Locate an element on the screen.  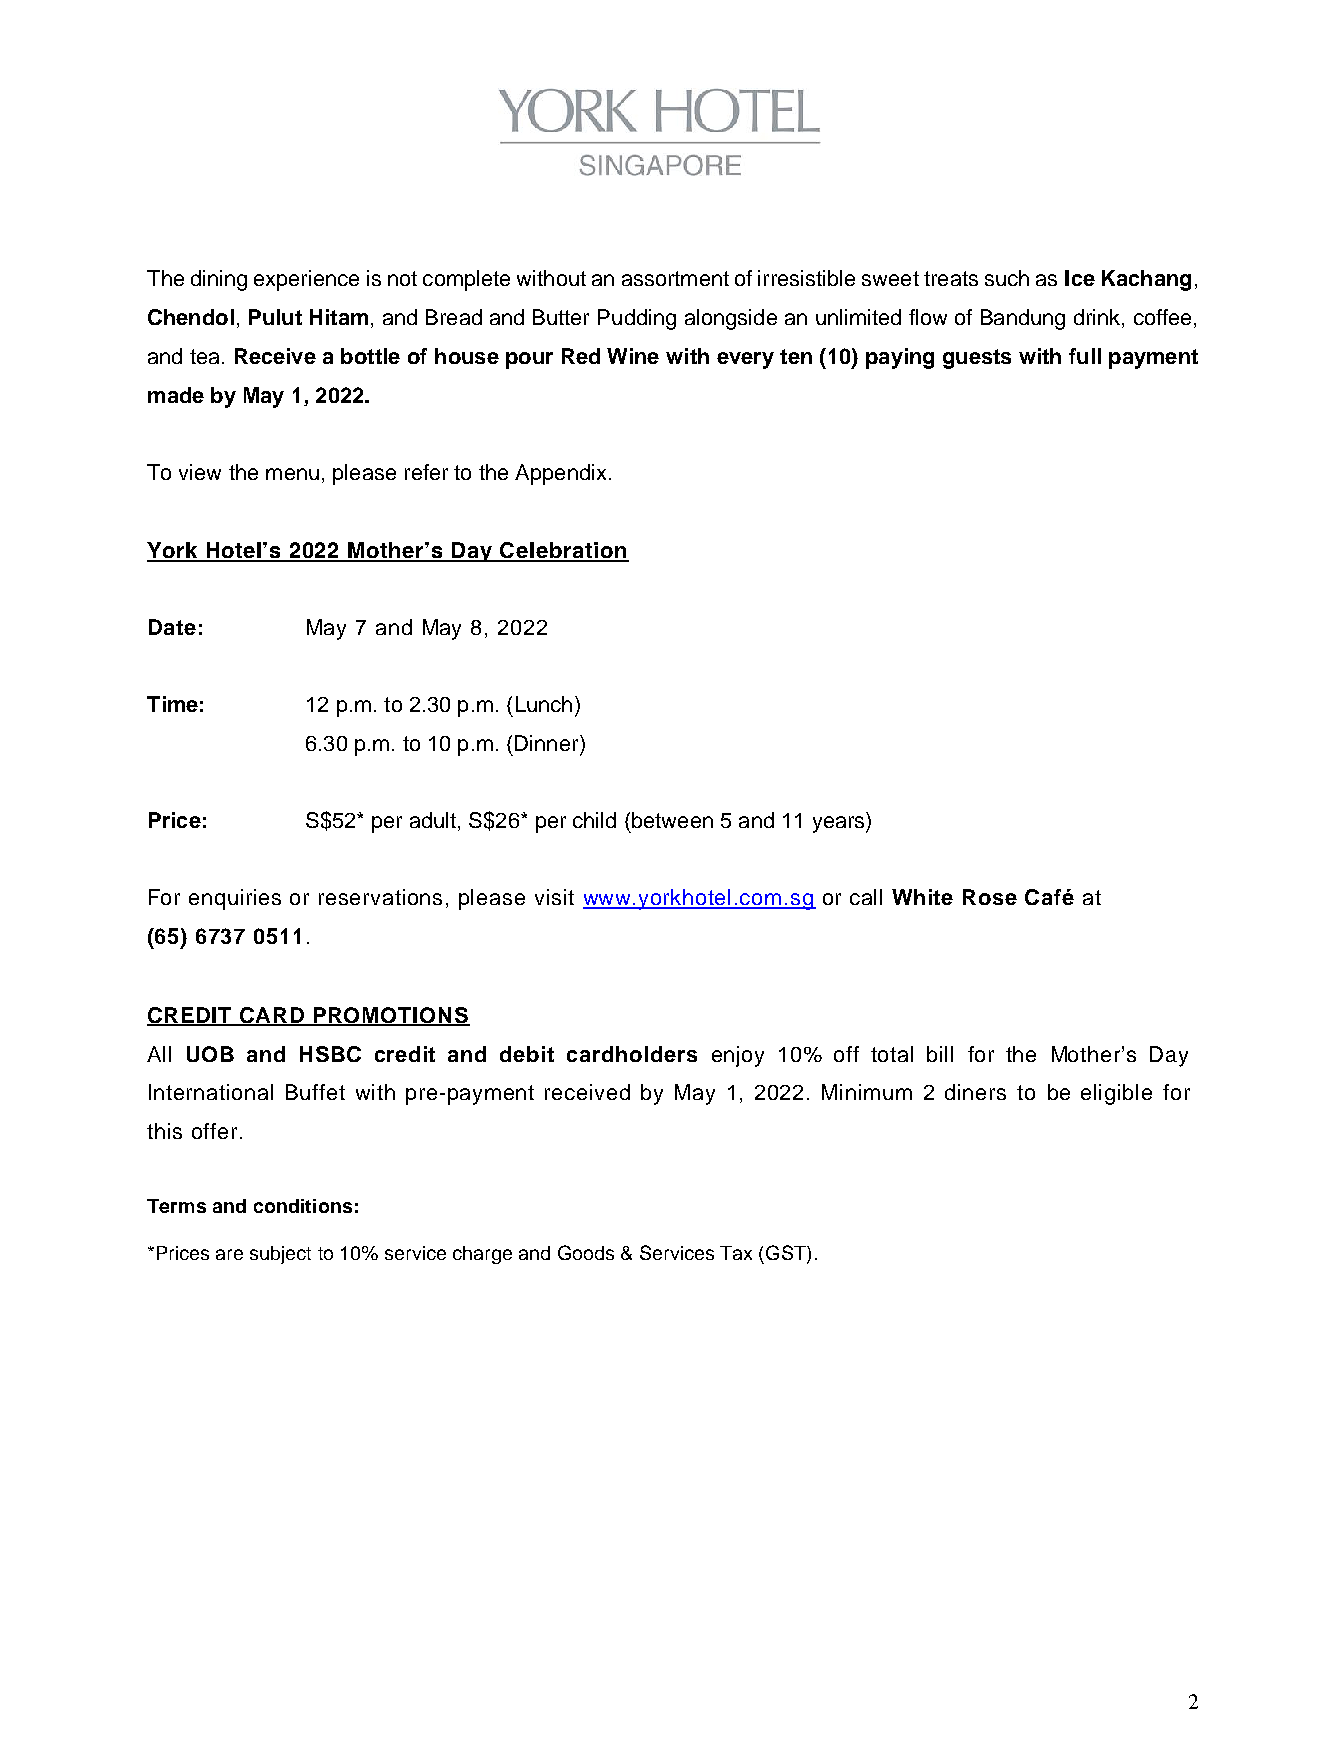
assortment is located at coordinates (675, 278).
